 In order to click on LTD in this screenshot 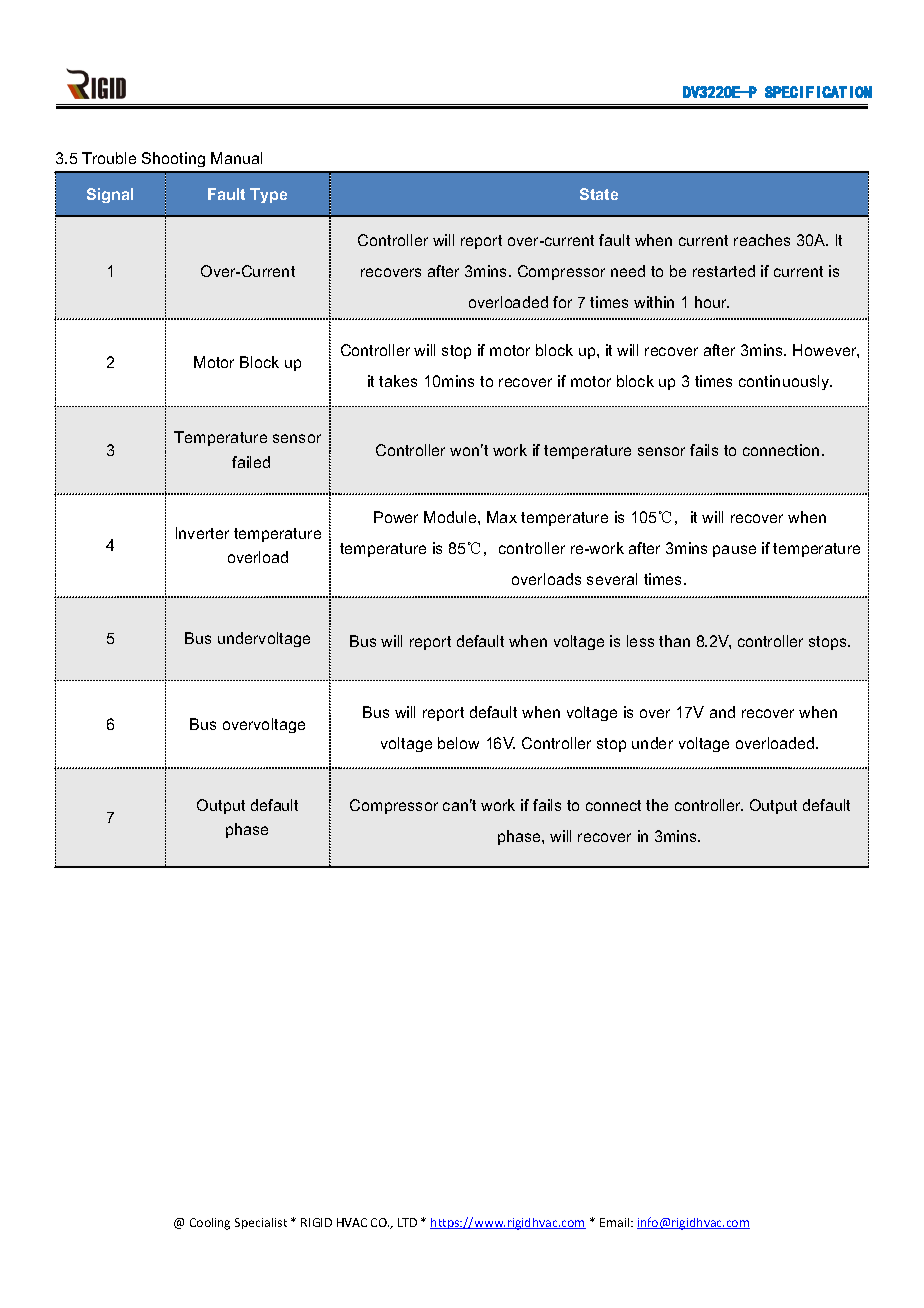, I will do `click(407, 1222)`.
